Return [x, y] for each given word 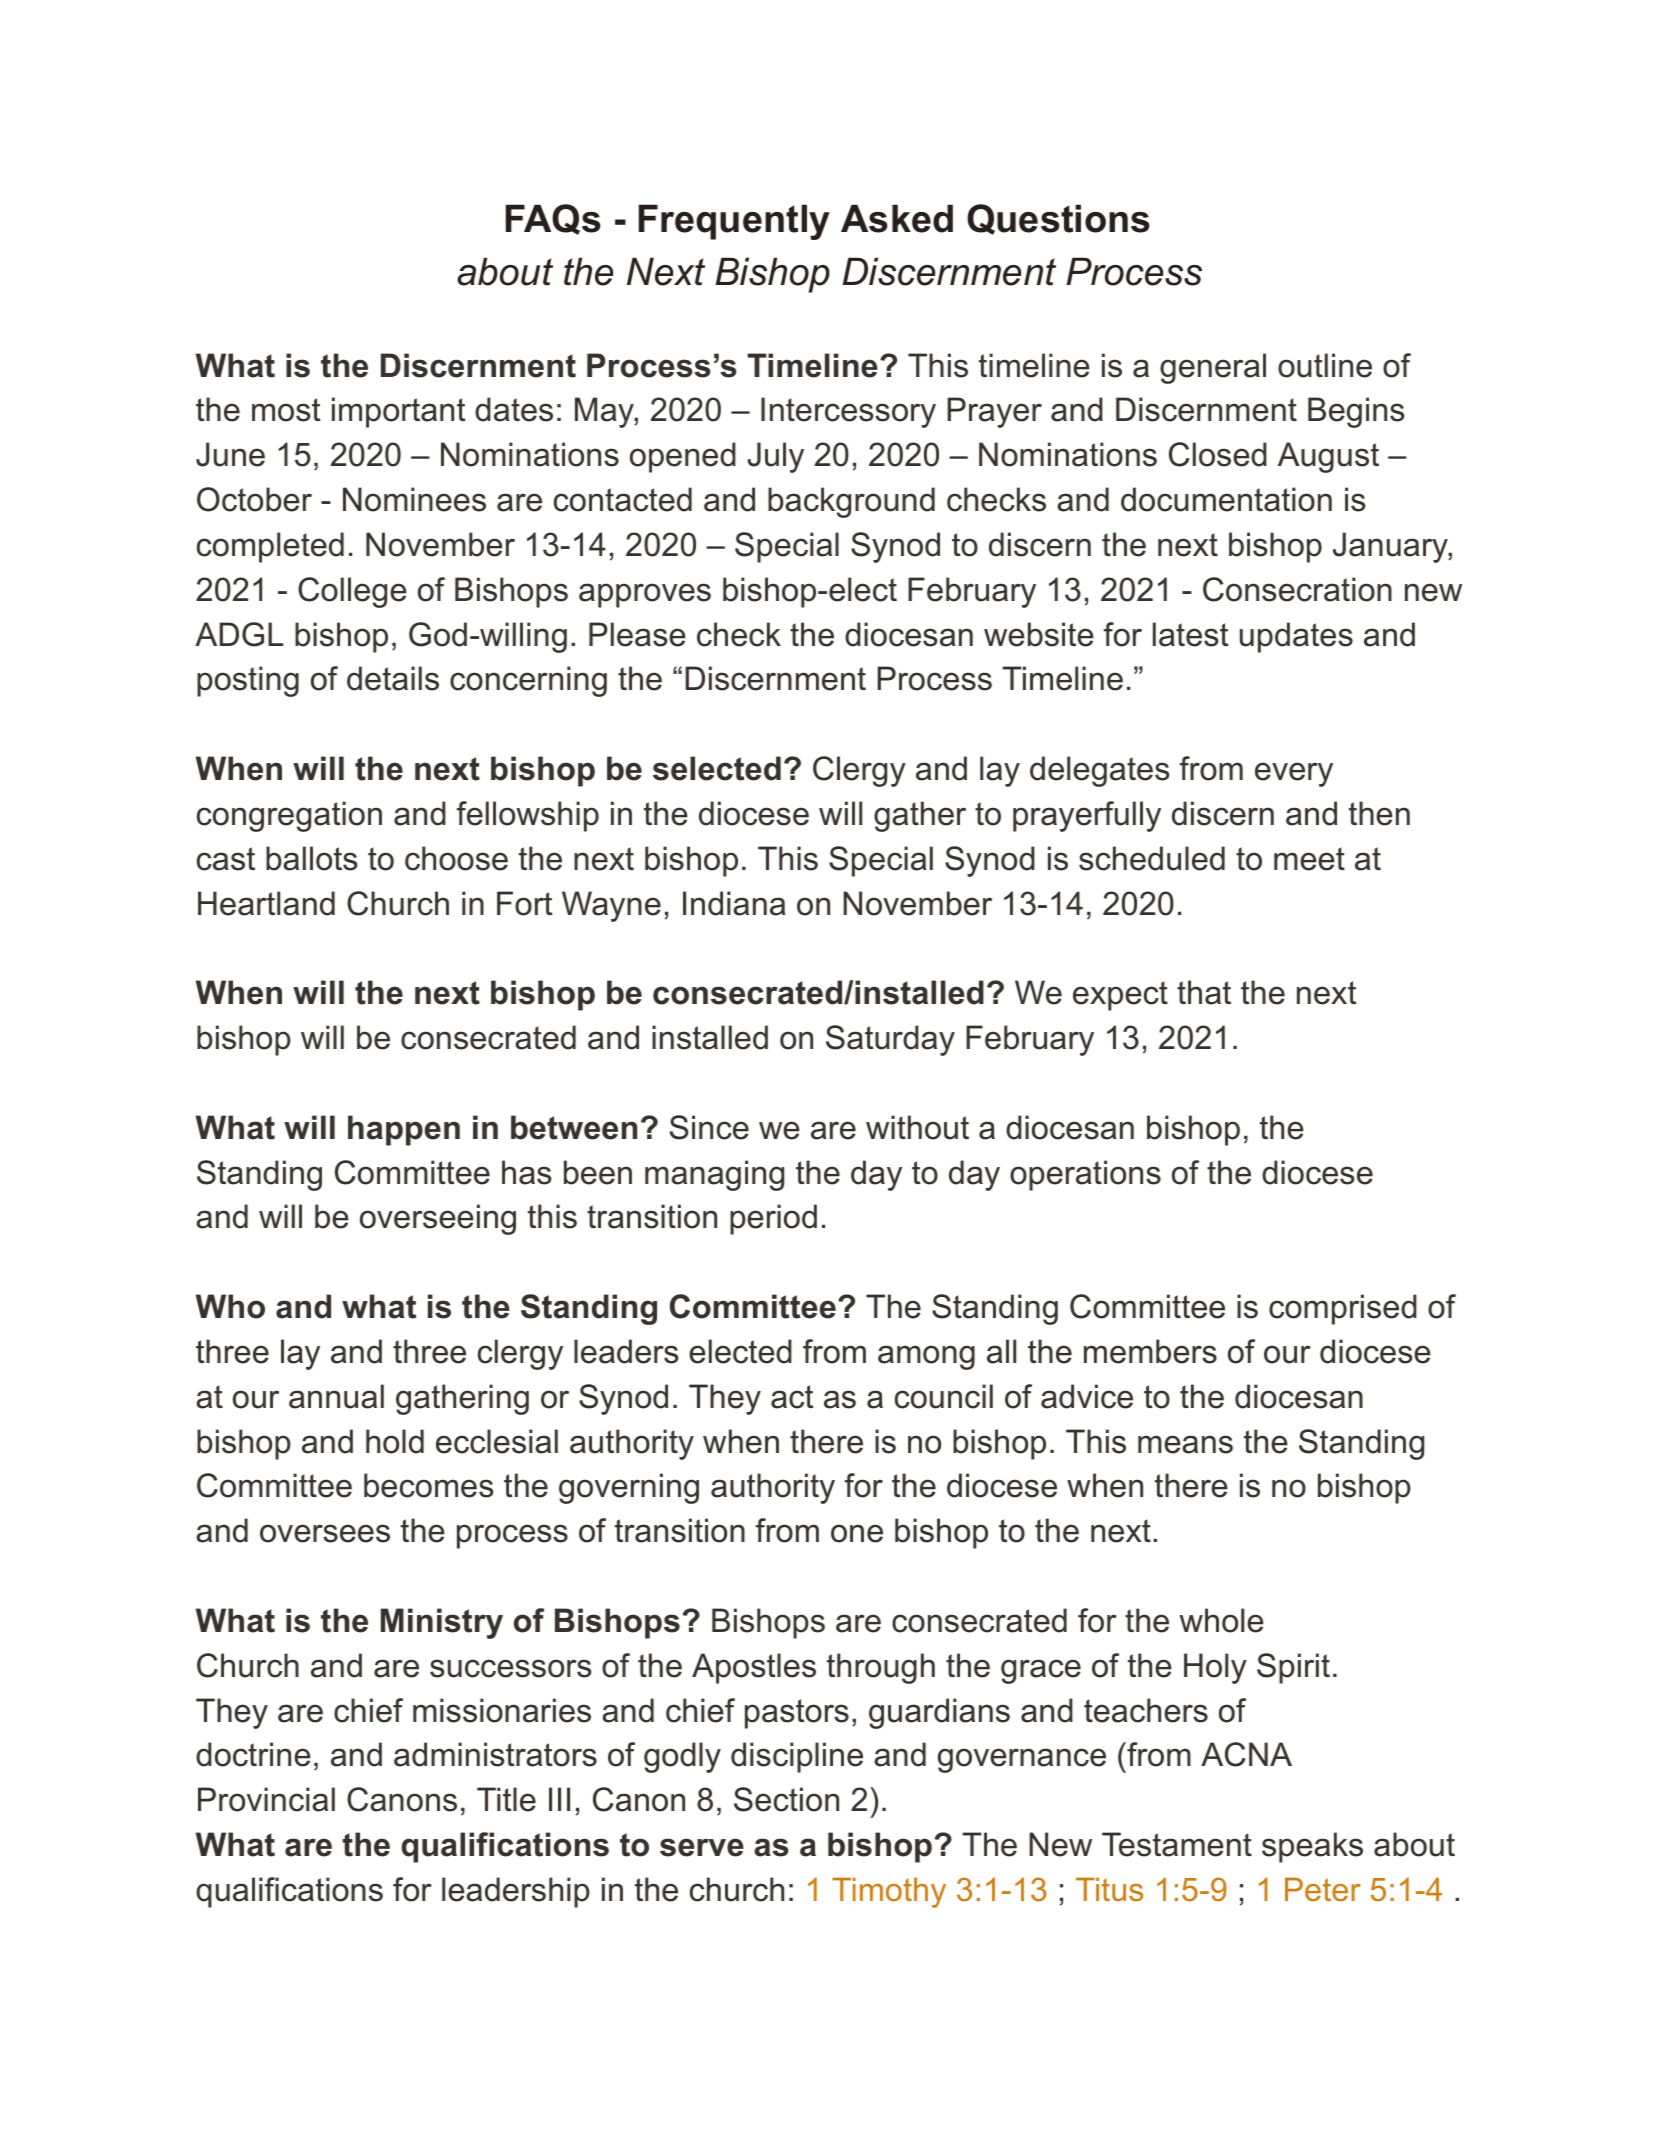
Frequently [734, 222]
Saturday [890, 1040]
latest [1191, 634]
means [1185, 1444]
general [1213, 368]
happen [404, 1130]
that [1204, 992]
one [857, 1533]
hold [395, 1441]
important [399, 412]
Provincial [266, 1799]
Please [637, 634]
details [393, 678]
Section [786, 1799]
